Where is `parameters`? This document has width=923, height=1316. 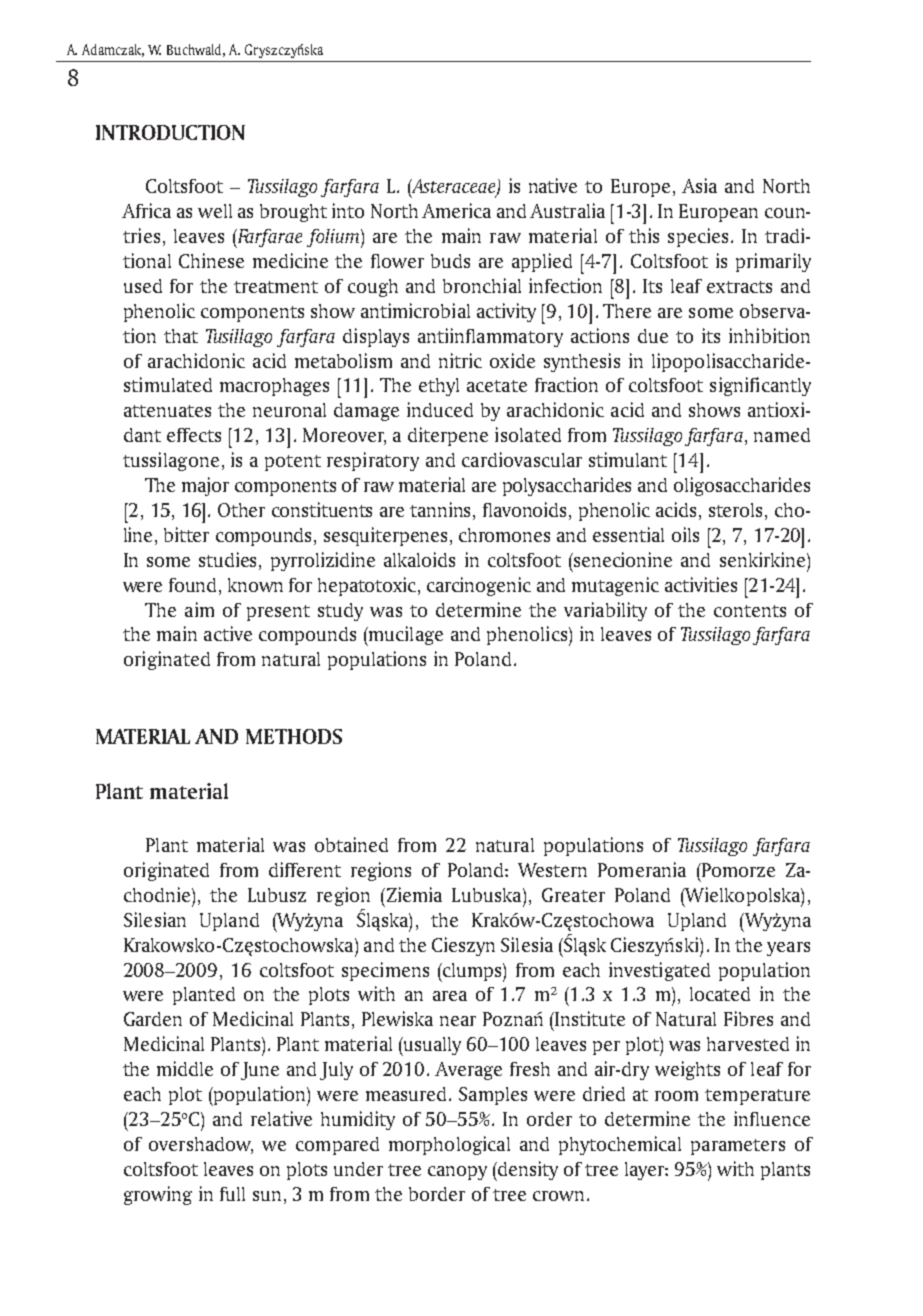 parameters is located at coordinates (738, 1147).
